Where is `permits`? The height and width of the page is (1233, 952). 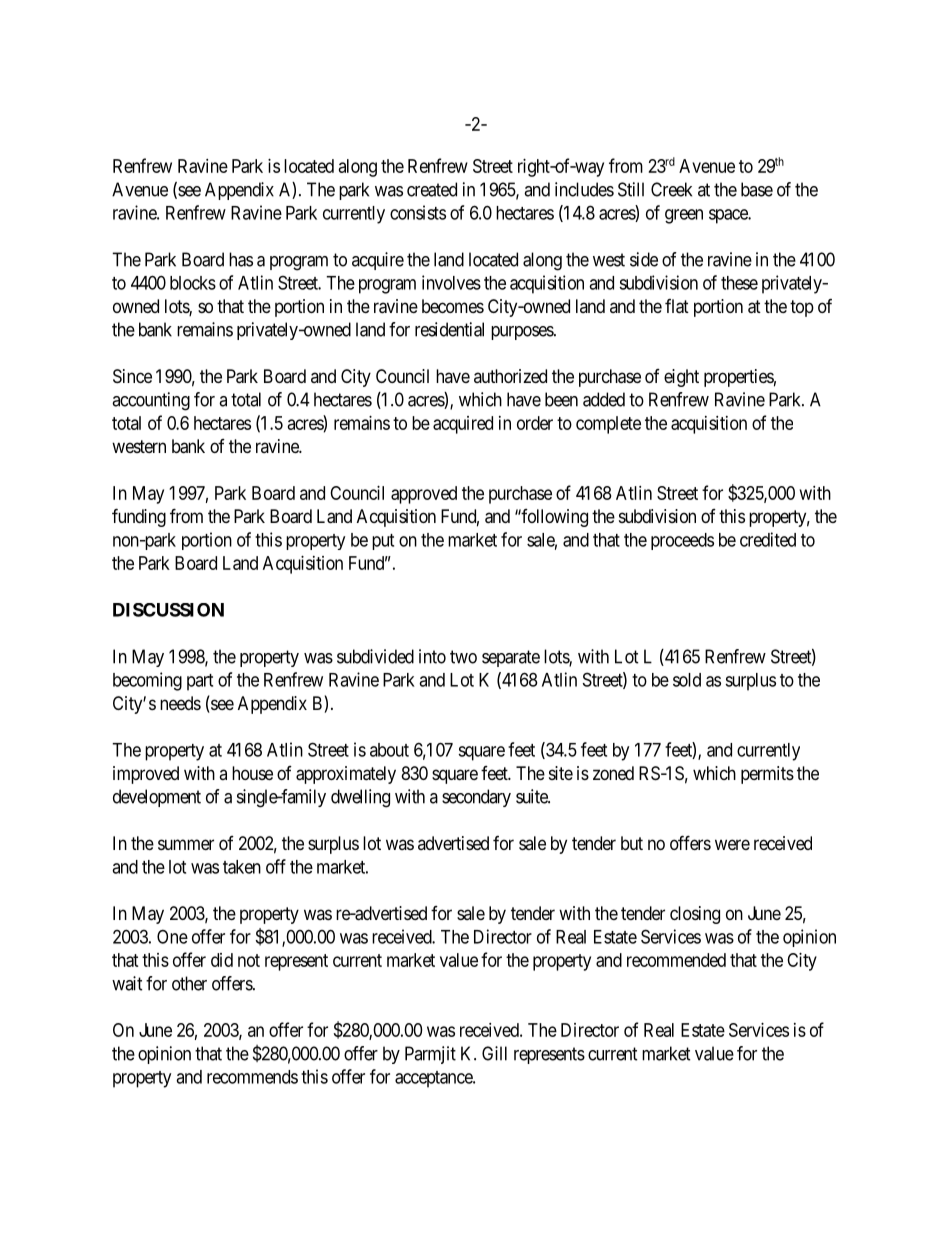 permits is located at coordinates (767, 775).
